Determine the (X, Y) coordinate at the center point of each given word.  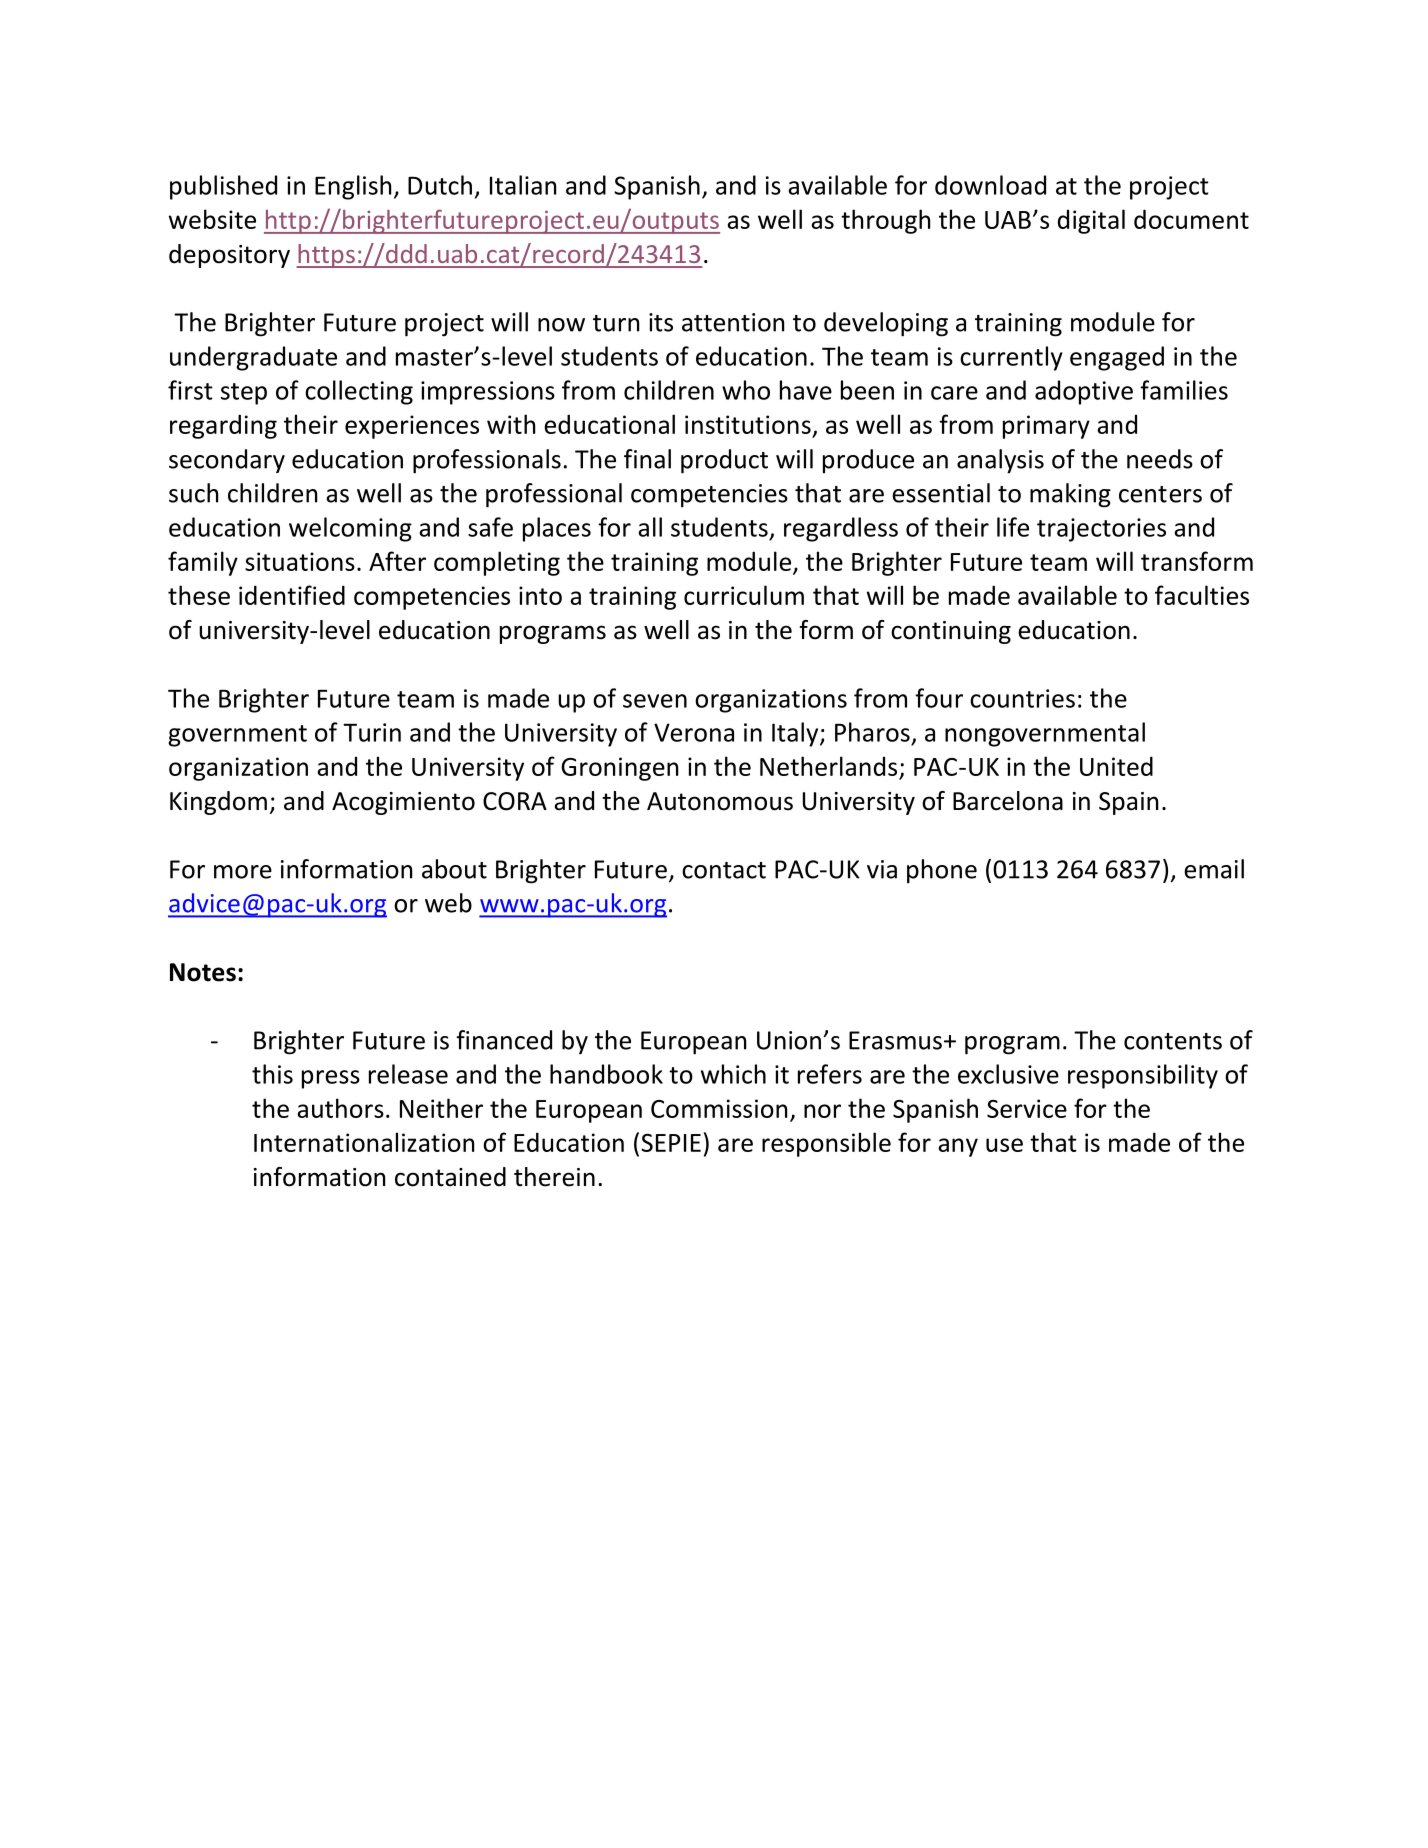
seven (655, 701)
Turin (372, 732)
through (885, 221)
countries (1022, 698)
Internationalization (364, 1142)
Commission (719, 1108)
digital (1091, 221)
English (353, 187)
